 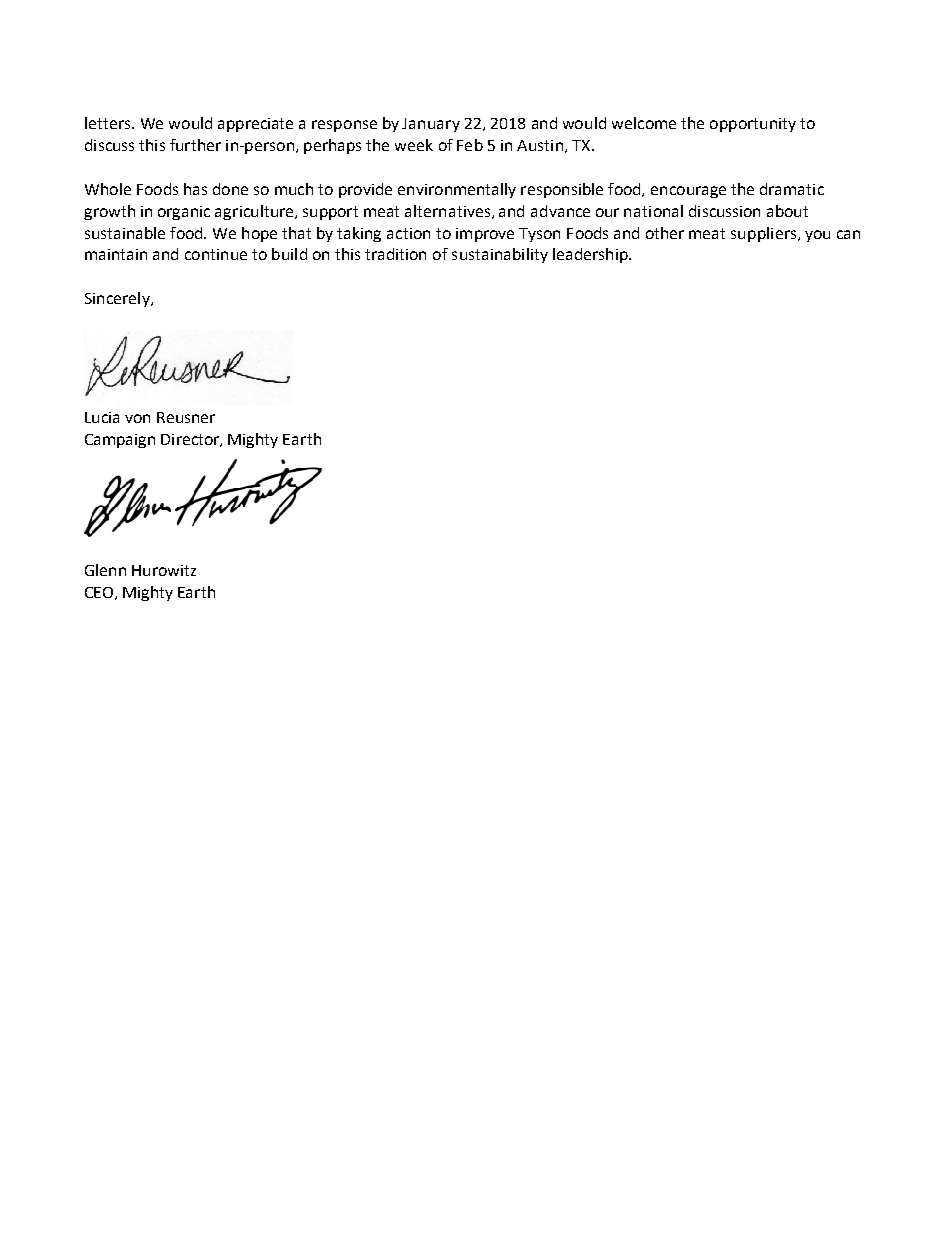 I want to click on Feb, so click(x=470, y=145).
